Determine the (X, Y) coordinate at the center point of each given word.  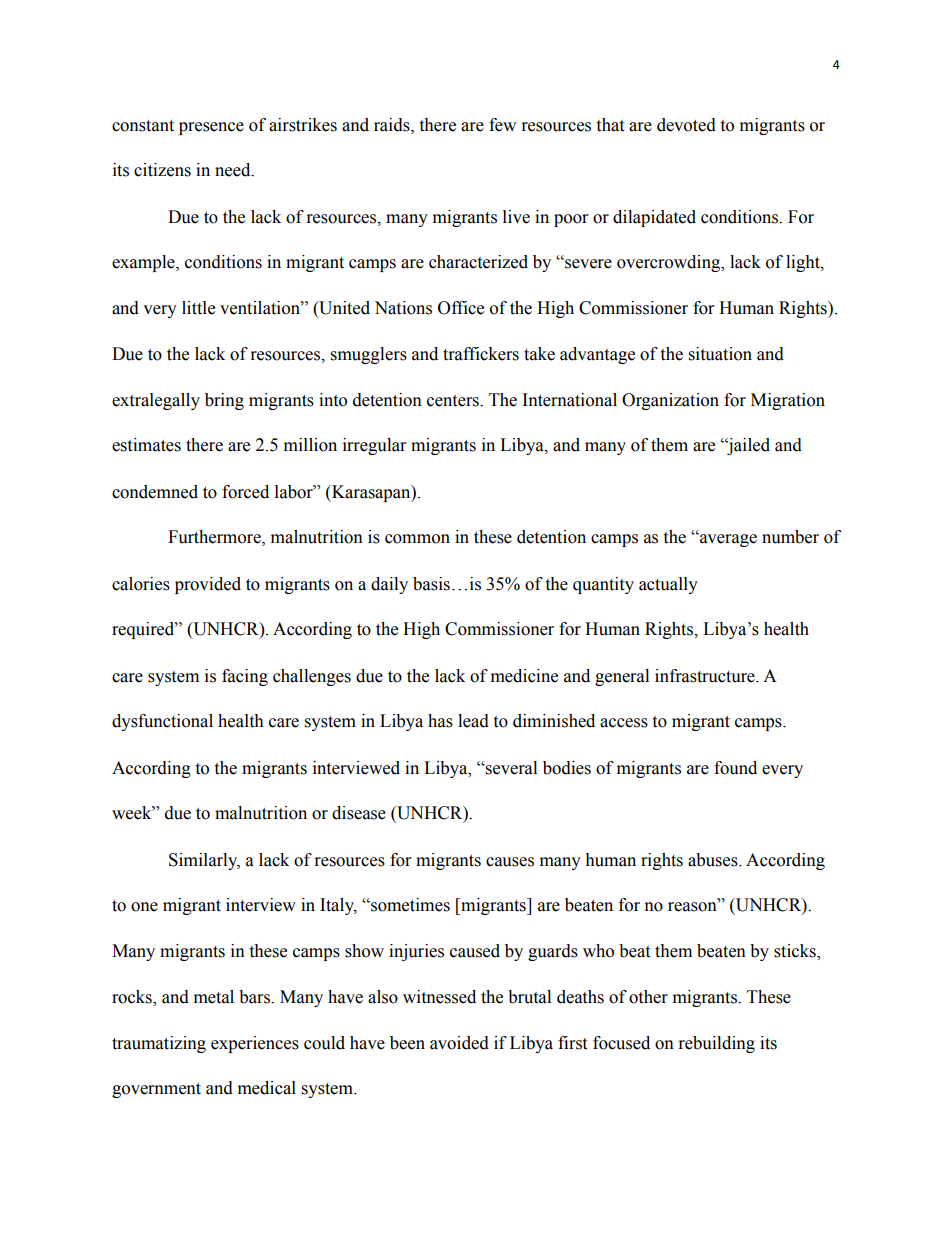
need (234, 170)
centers (454, 401)
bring (224, 401)
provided (208, 585)
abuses (714, 860)
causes (510, 862)
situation (720, 354)
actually (668, 585)
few (502, 125)
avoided (459, 1043)
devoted (686, 125)
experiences (255, 1044)
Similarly (204, 861)
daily (389, 585)
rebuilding (717, 1044)
